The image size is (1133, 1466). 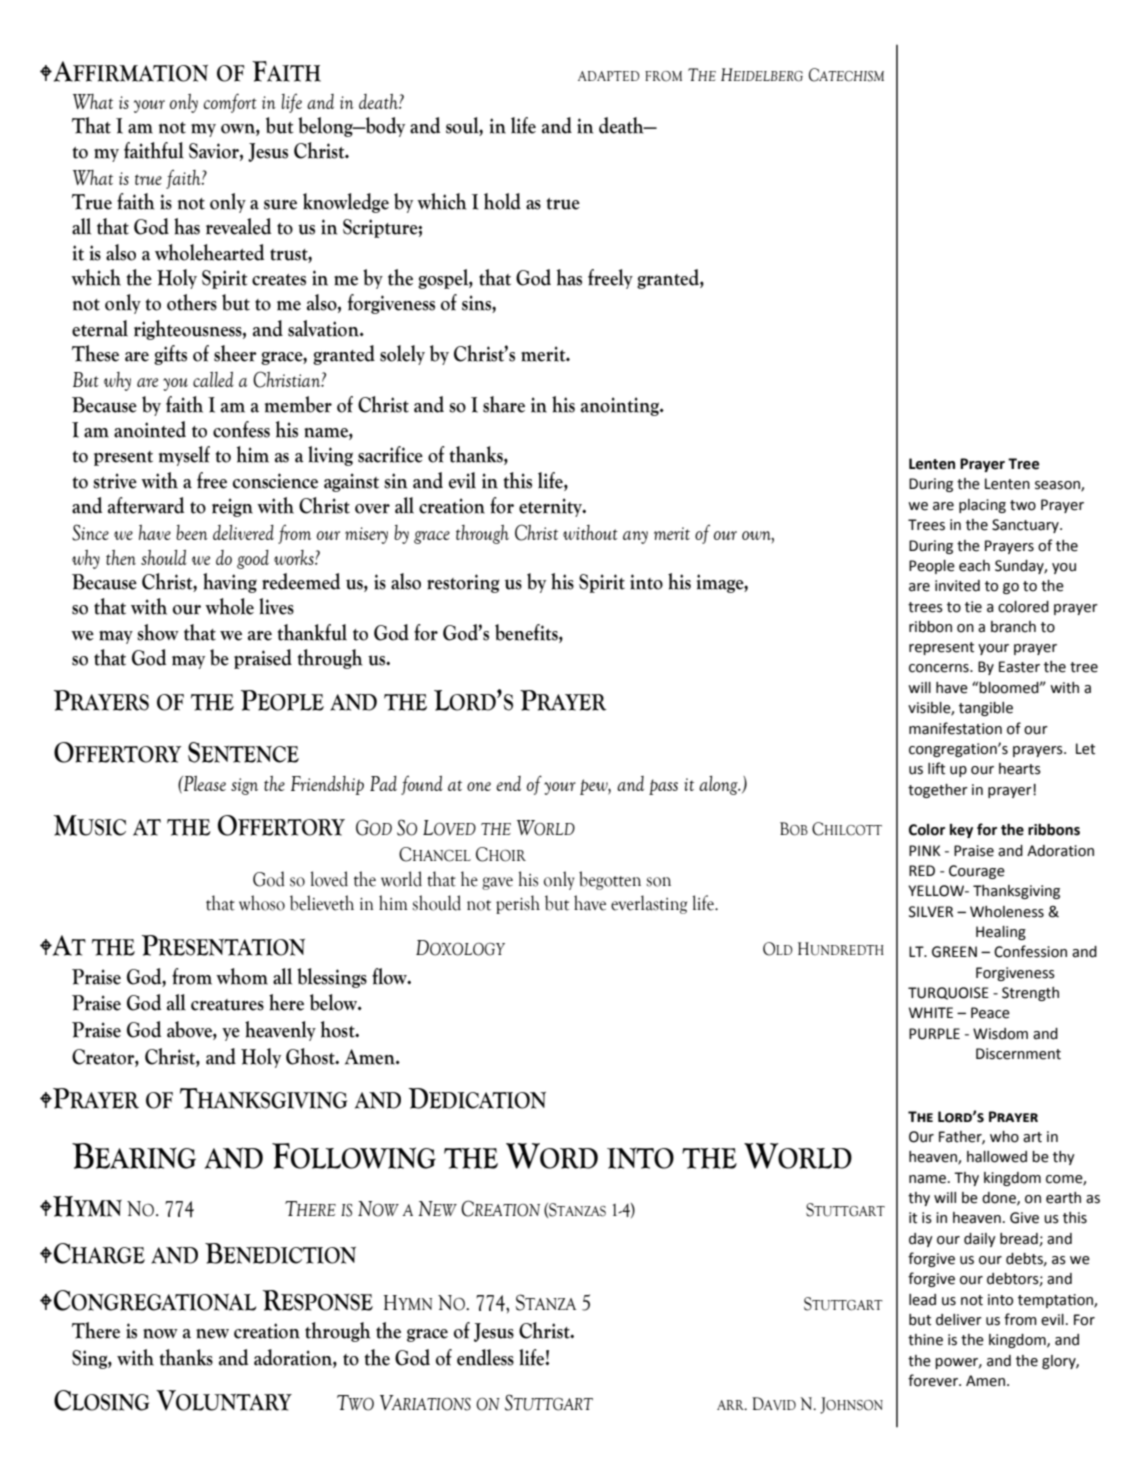 I want to click on comfort, so click(x=230, y=103).
